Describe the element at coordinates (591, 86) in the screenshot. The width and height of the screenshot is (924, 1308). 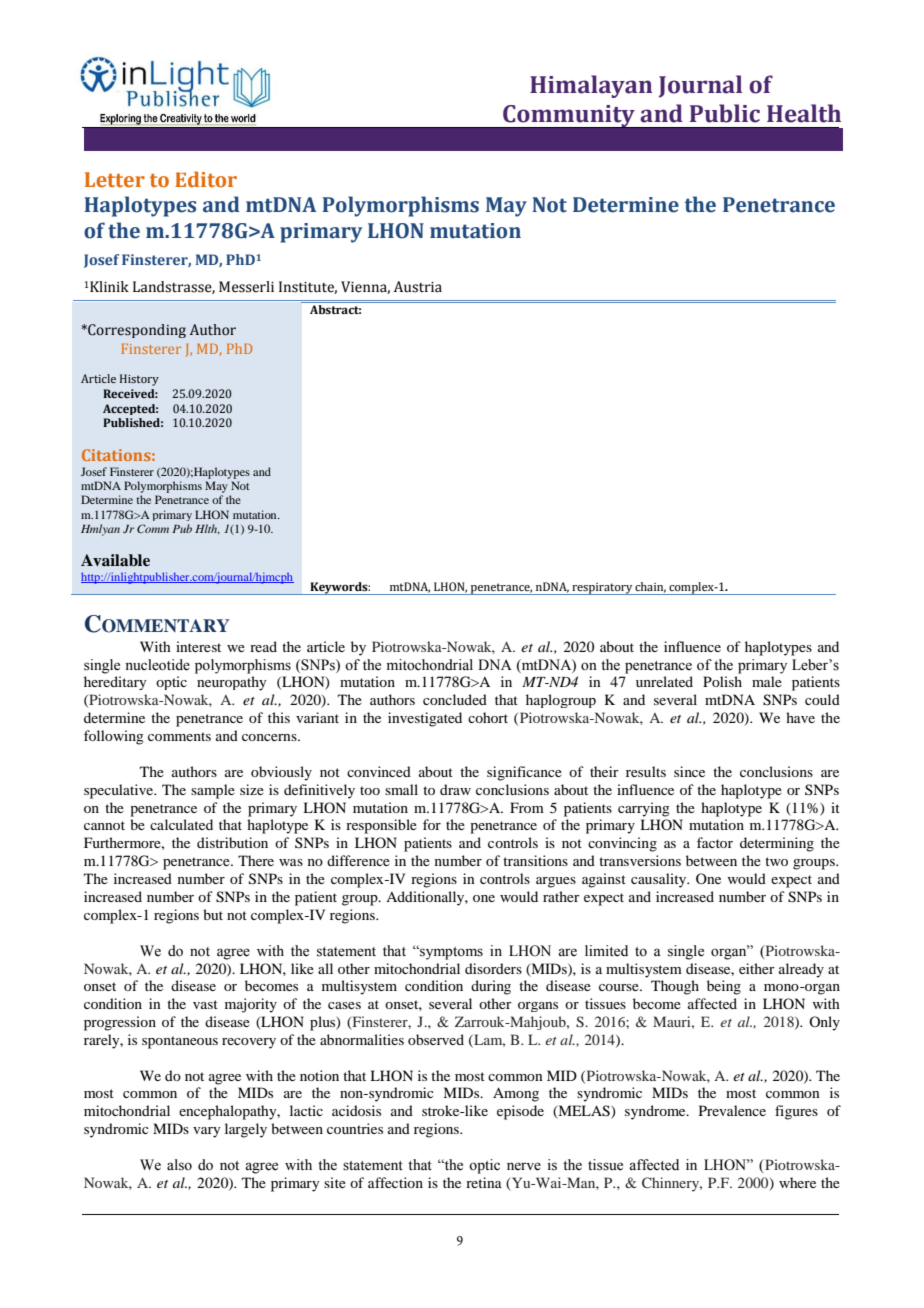
I see `Himalayan` at that location.
